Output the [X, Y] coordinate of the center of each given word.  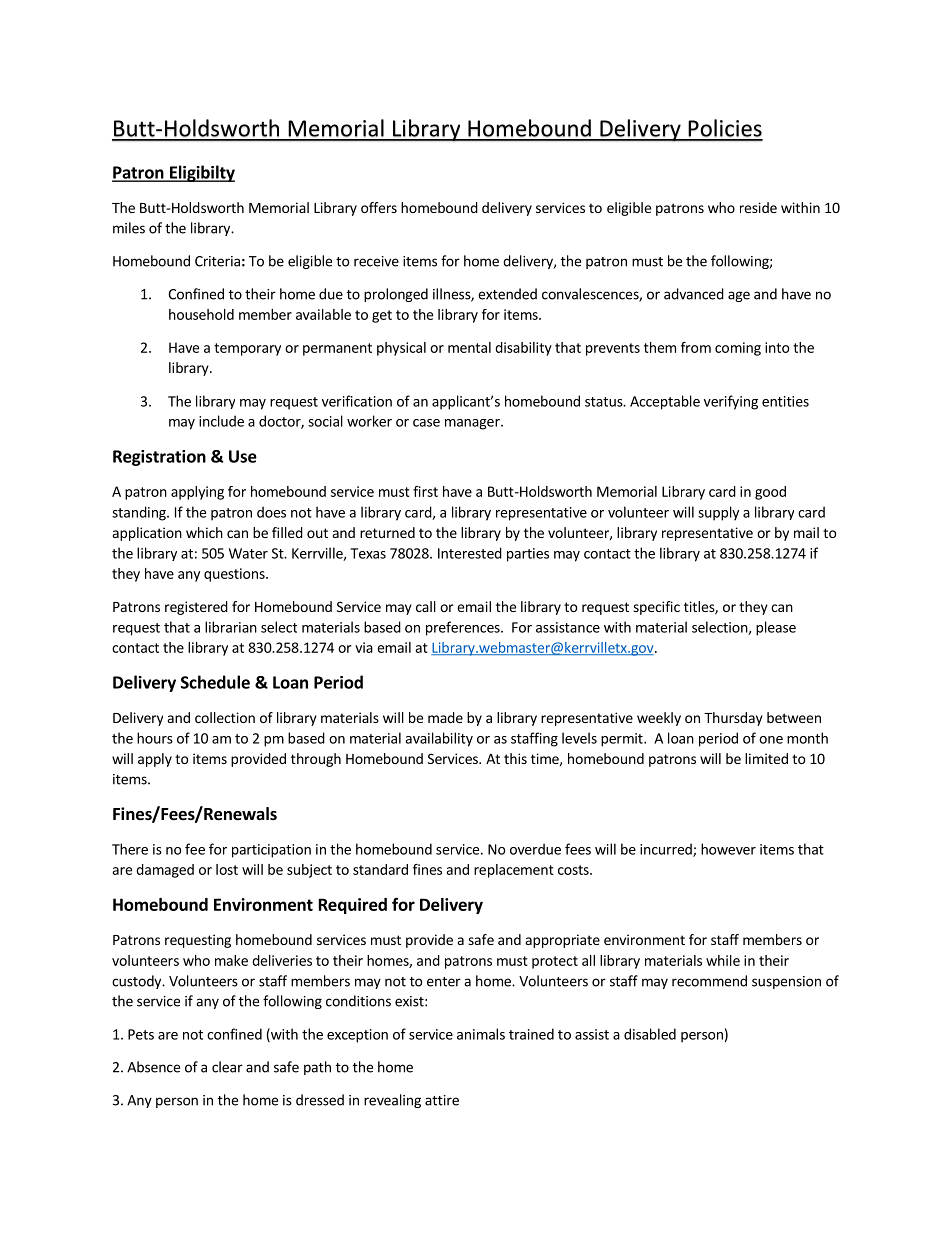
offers [379, 207]
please [776, 628]
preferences [464, 628]
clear [227, 1067]
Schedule [215, 682]
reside [758, 207]
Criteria [217, 261]
